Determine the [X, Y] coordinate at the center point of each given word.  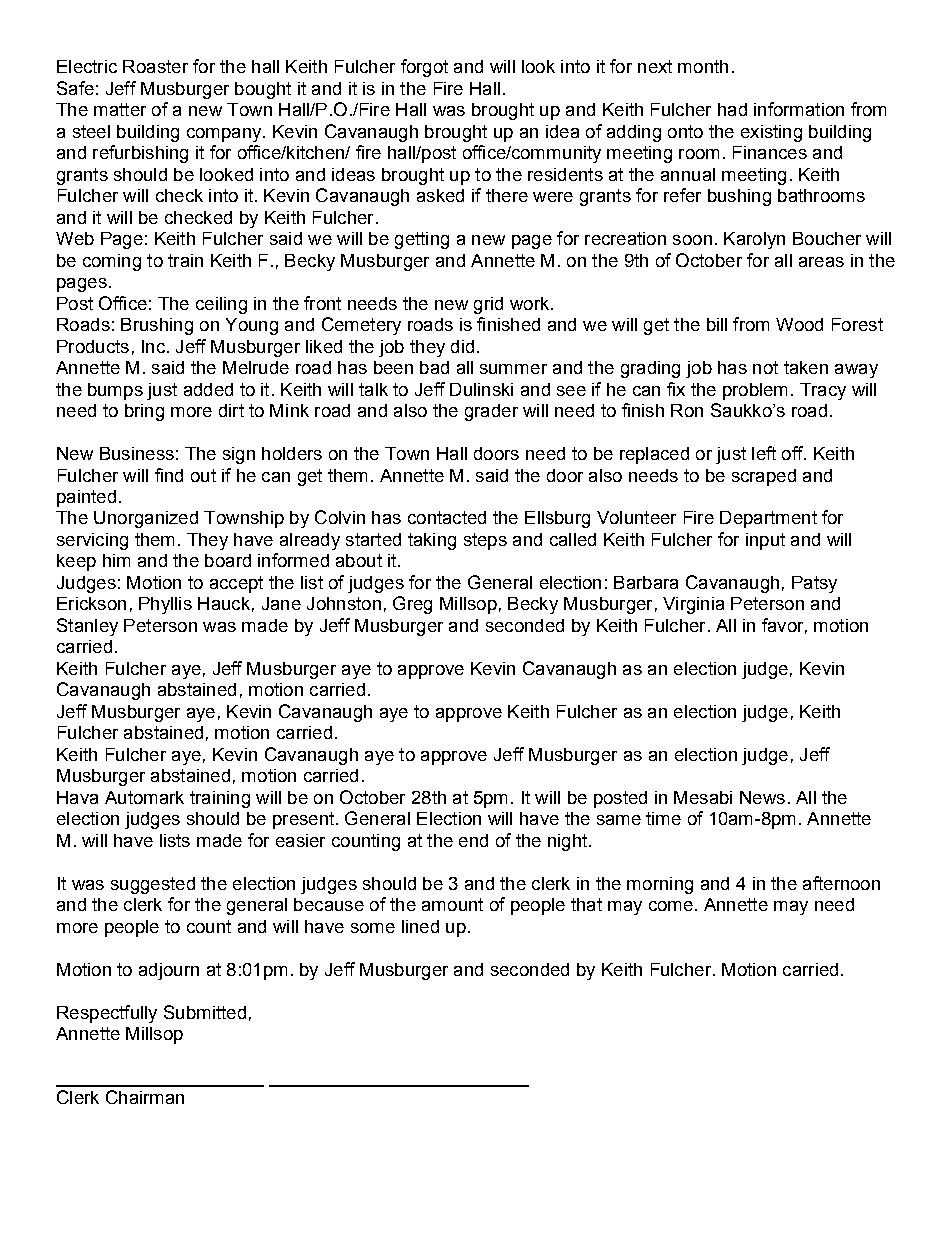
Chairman [145, 1097]
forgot [424, 68]
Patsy [814, 584]
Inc [153, 346]
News [762, 797]
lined [420, 926]
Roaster [155, 66]
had [732, 109]
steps [485, 541]
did [462, 346]
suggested [153, 885]
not [765, 367]
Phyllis [165, 605]
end [473, 840]
